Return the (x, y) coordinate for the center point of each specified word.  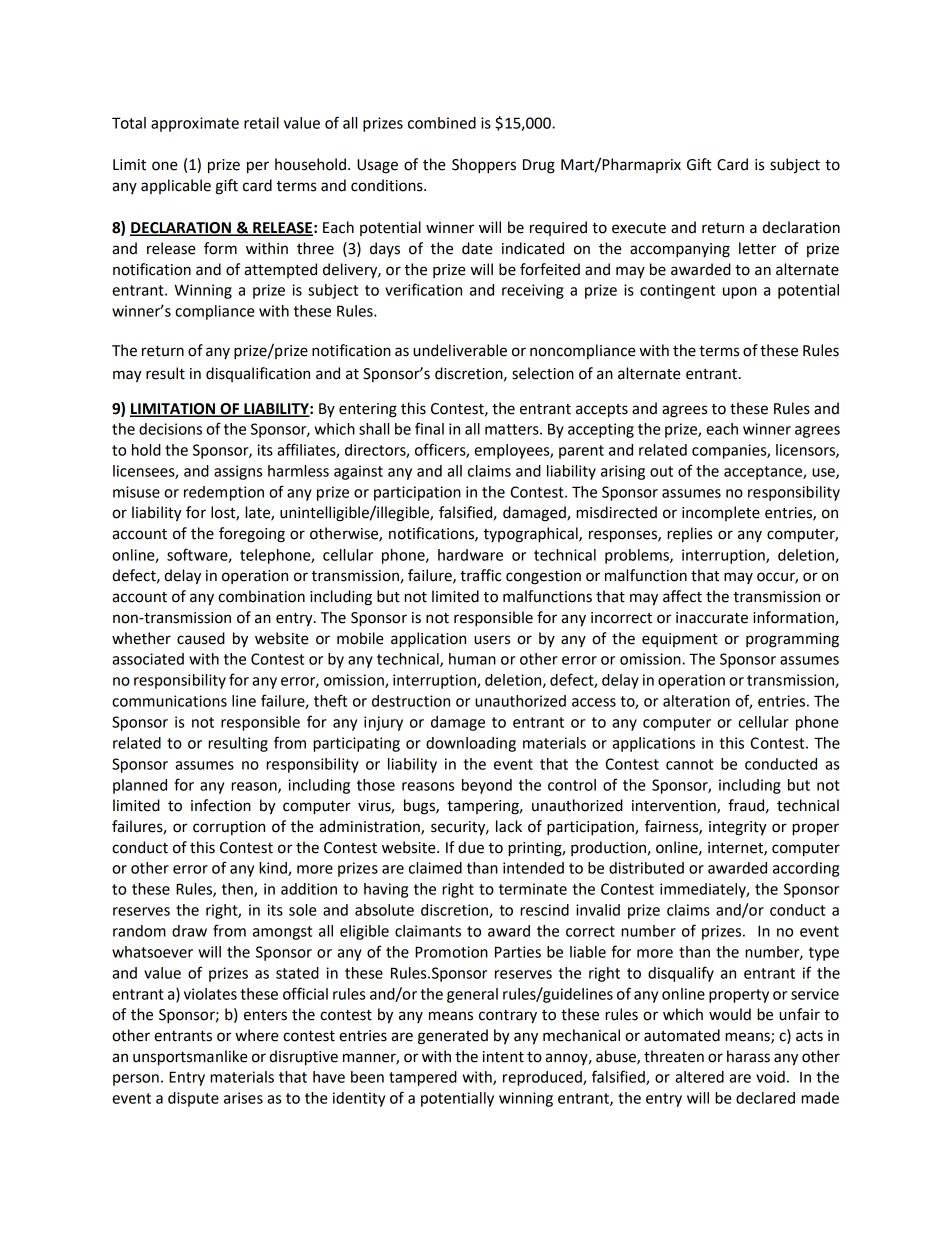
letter (757, 248)
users (492, 640)
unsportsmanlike (190, 1058)
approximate (195, 124)
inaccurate (712, 618)
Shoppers (484, 166)
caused (201, 638)
